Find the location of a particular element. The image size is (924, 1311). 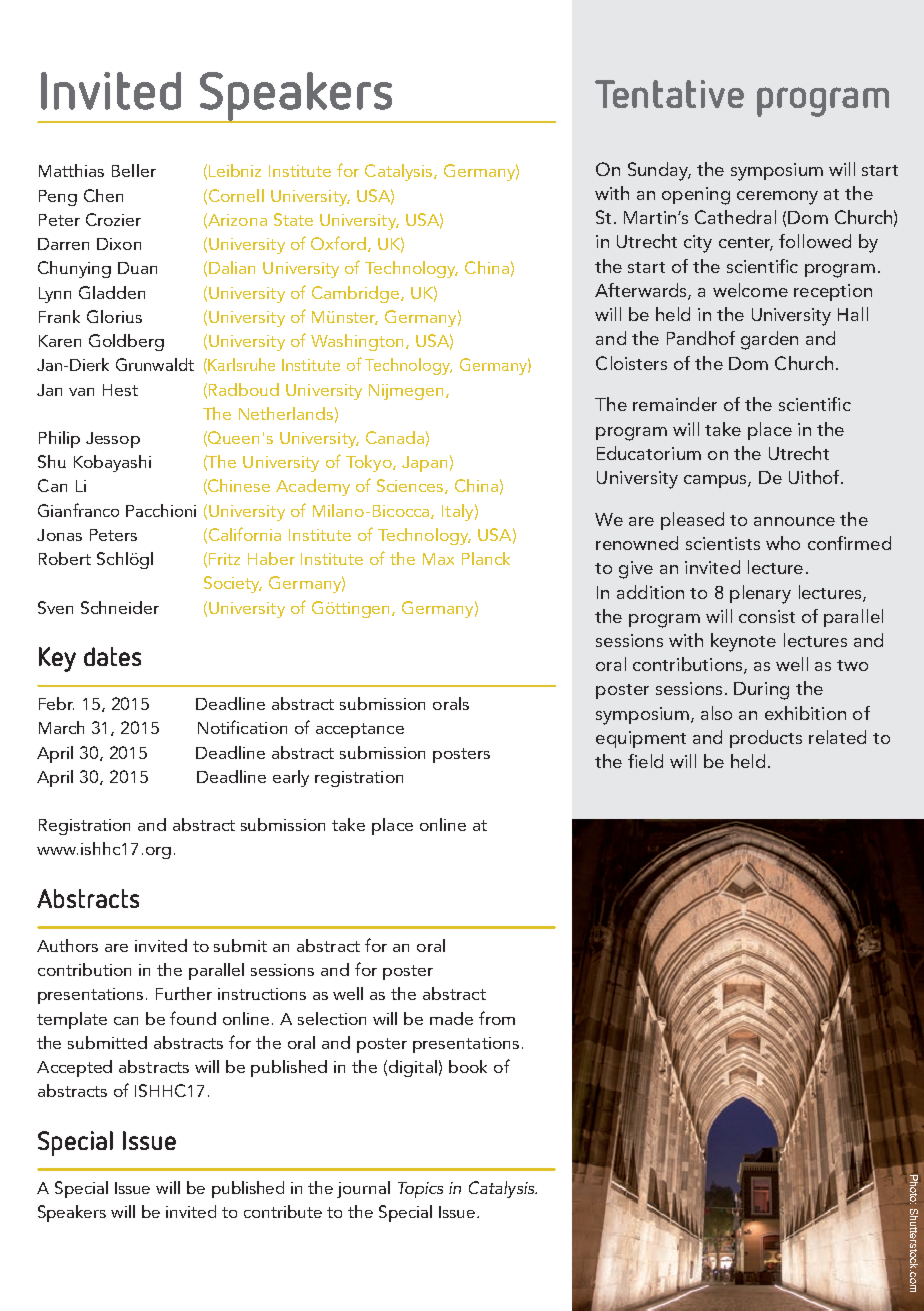

Tentative is located at coordinates (669, 94).
